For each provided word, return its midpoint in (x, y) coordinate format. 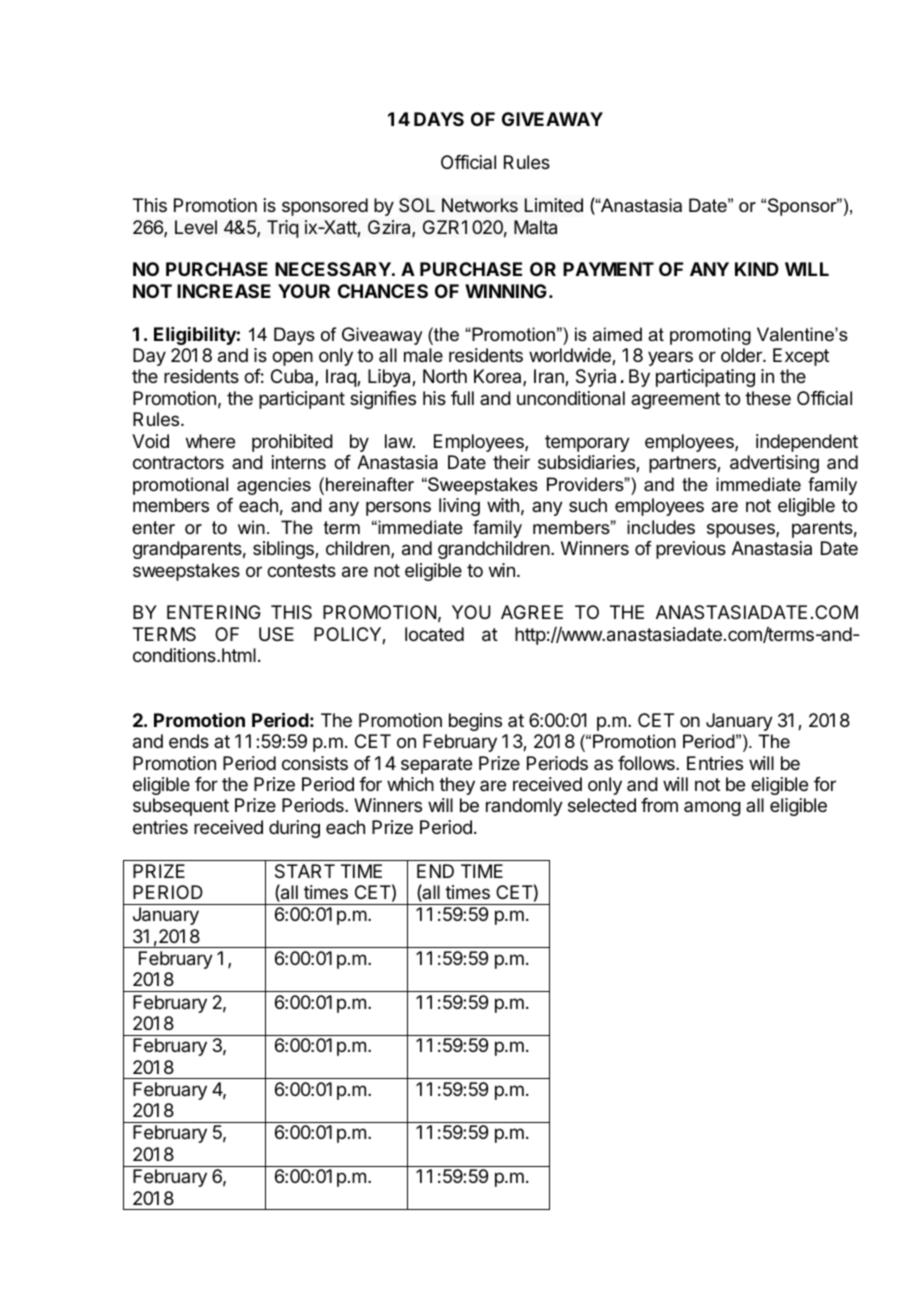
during (294, 829)
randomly (524, 807)
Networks (480, 205)
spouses (742, 530)
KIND (757, 269)
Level (196, 227)
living (459, 507)
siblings (284, 550)
